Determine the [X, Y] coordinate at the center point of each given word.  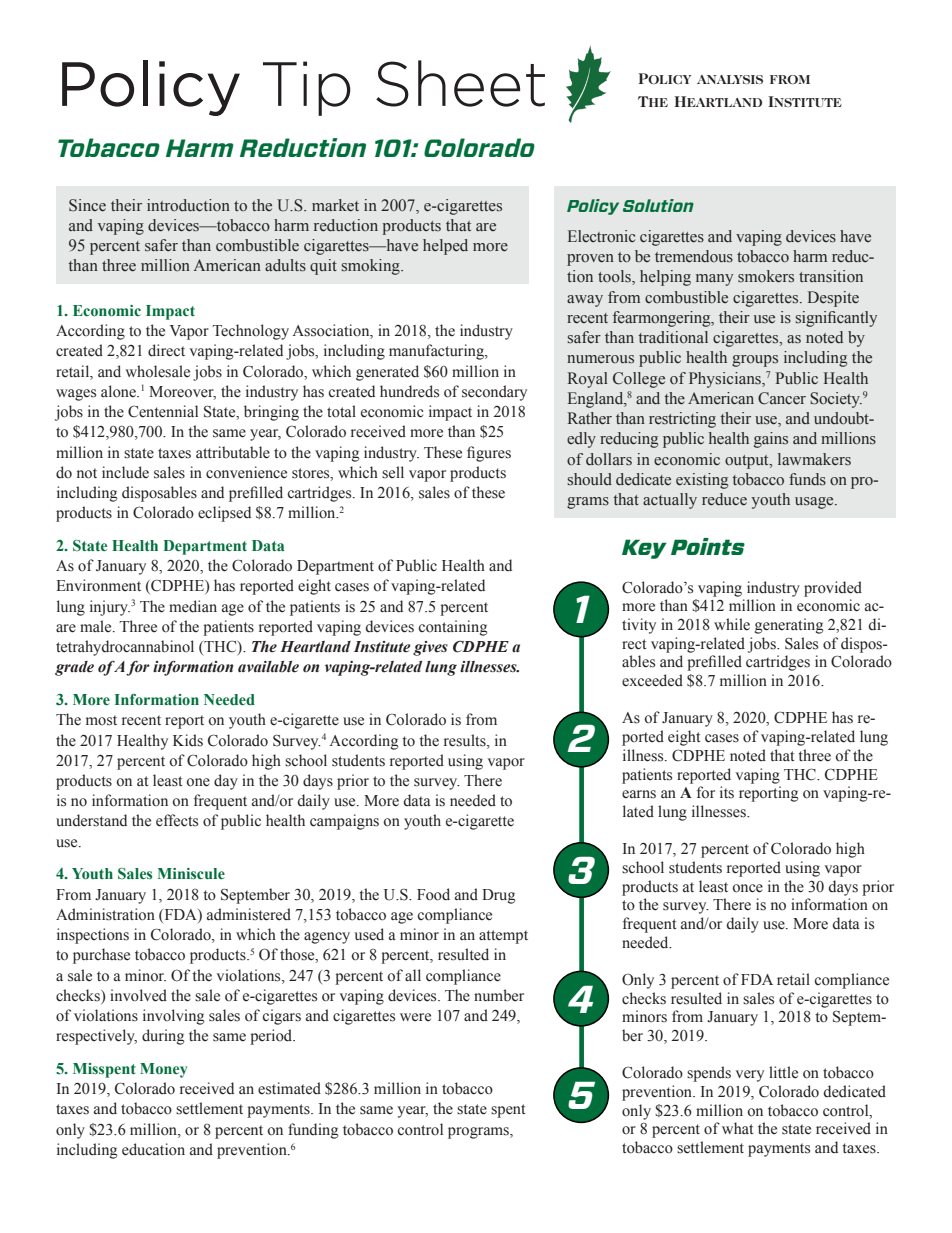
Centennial [163, 411]
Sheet [460, 83]
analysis [730, 79]
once [747, 888]
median [193, 606]
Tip [307, 88]
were [415, 1017]
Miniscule [191, 873]
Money [164, 1070]
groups [755, 361]
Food [433, 894]
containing [453, 628]
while [732, 624]
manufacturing [437, 352]
